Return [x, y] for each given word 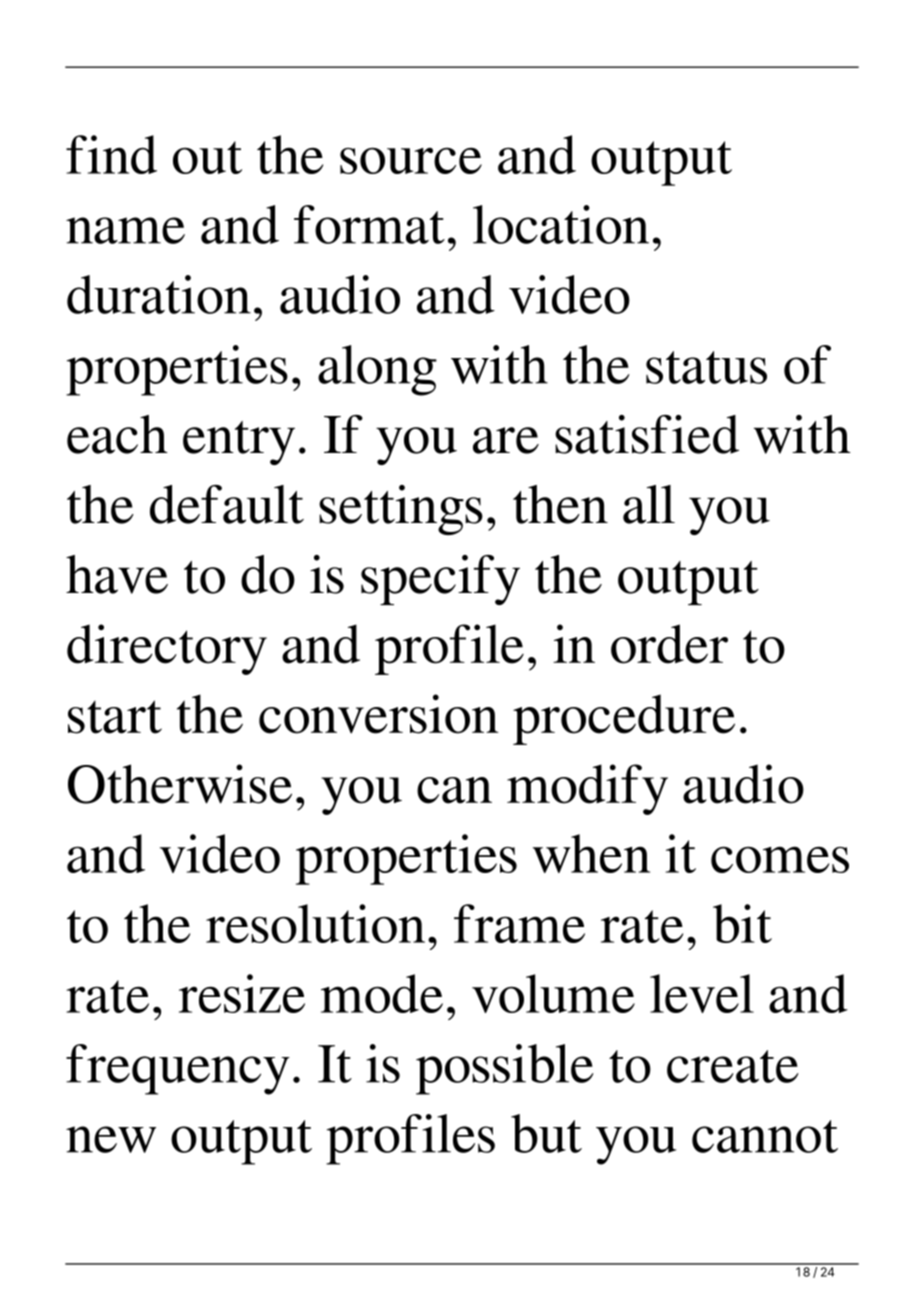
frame [519, 923]
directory [167, 649]
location [561, 224]
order [669, 644]
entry [239, 443]
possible [505, 1069]
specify [440, 580]
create [733, 1066]
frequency [178, 1069]
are [506, 440]
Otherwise [180, 784]
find [111, 154]
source [411, 160]
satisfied [647, 434]
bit [742, 923]
